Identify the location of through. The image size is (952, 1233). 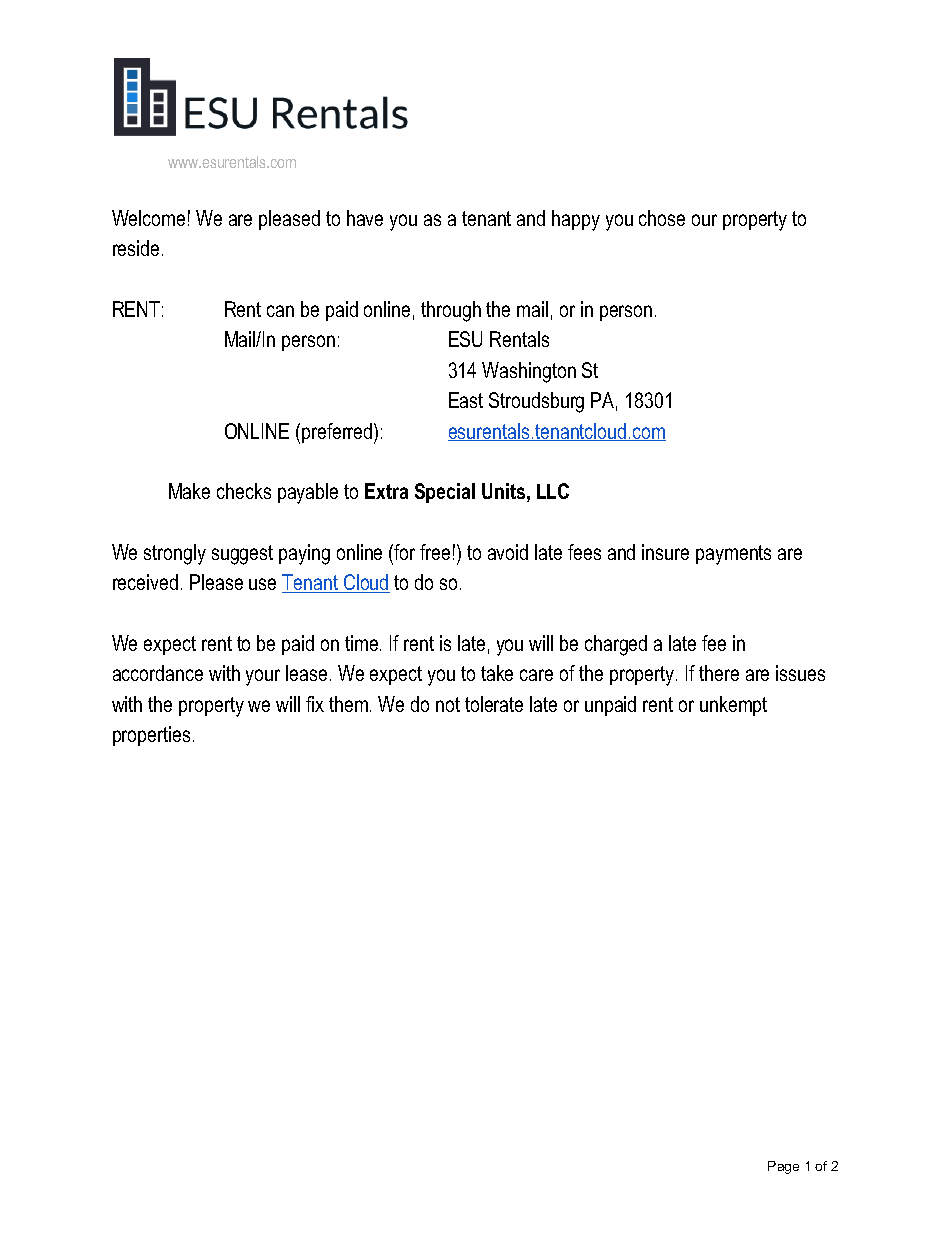
(451, 311).
